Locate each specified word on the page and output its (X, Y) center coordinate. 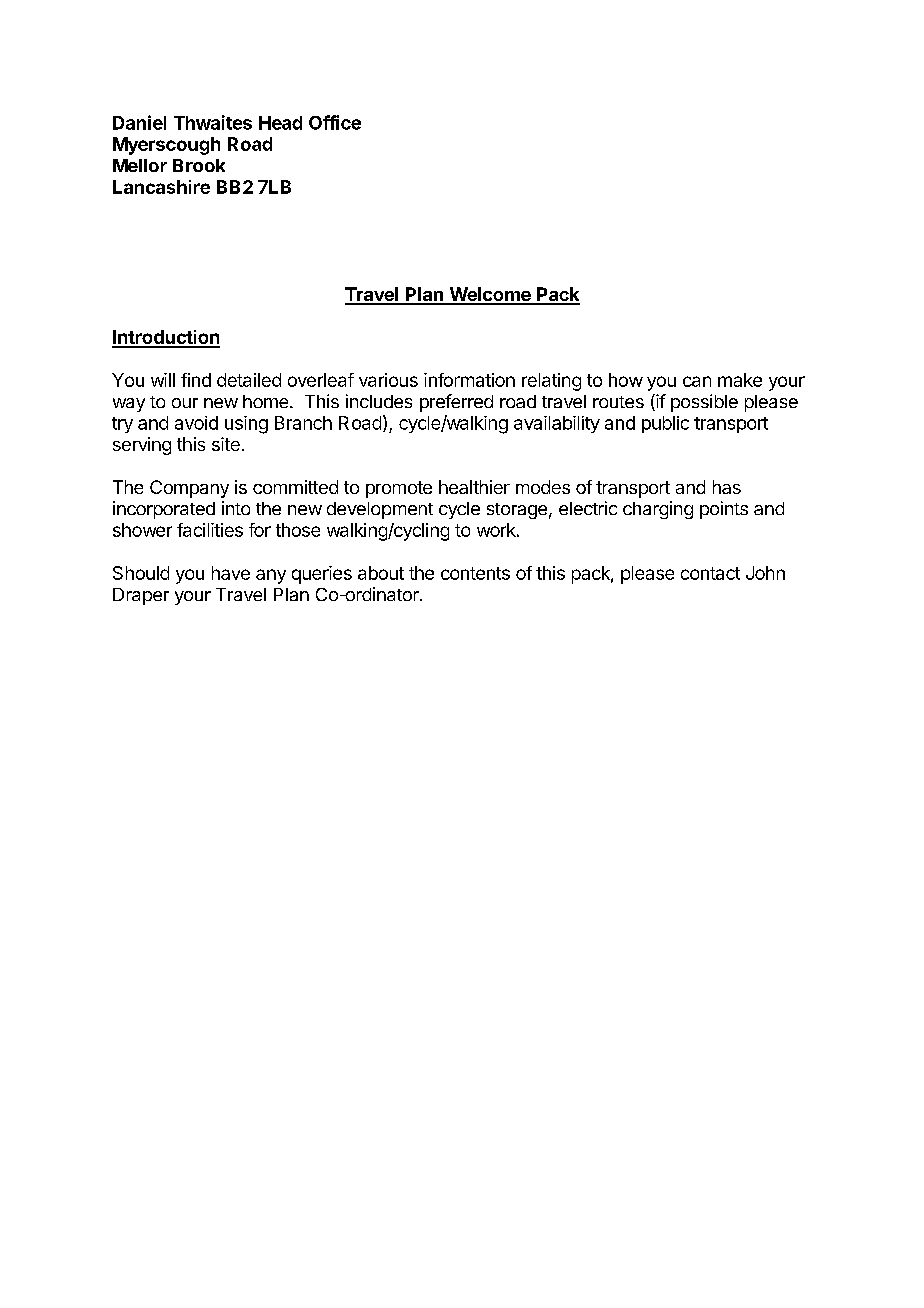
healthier (474, 487)
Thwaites (213, 122)
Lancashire (161, 187)
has (727, 487)
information (469, 380)
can (697, 381)
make (740, 380)
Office (335, 122)
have (231, 573)
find (196, 380)
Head (280, 123)
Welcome (490, 295)
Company (189, 489)
